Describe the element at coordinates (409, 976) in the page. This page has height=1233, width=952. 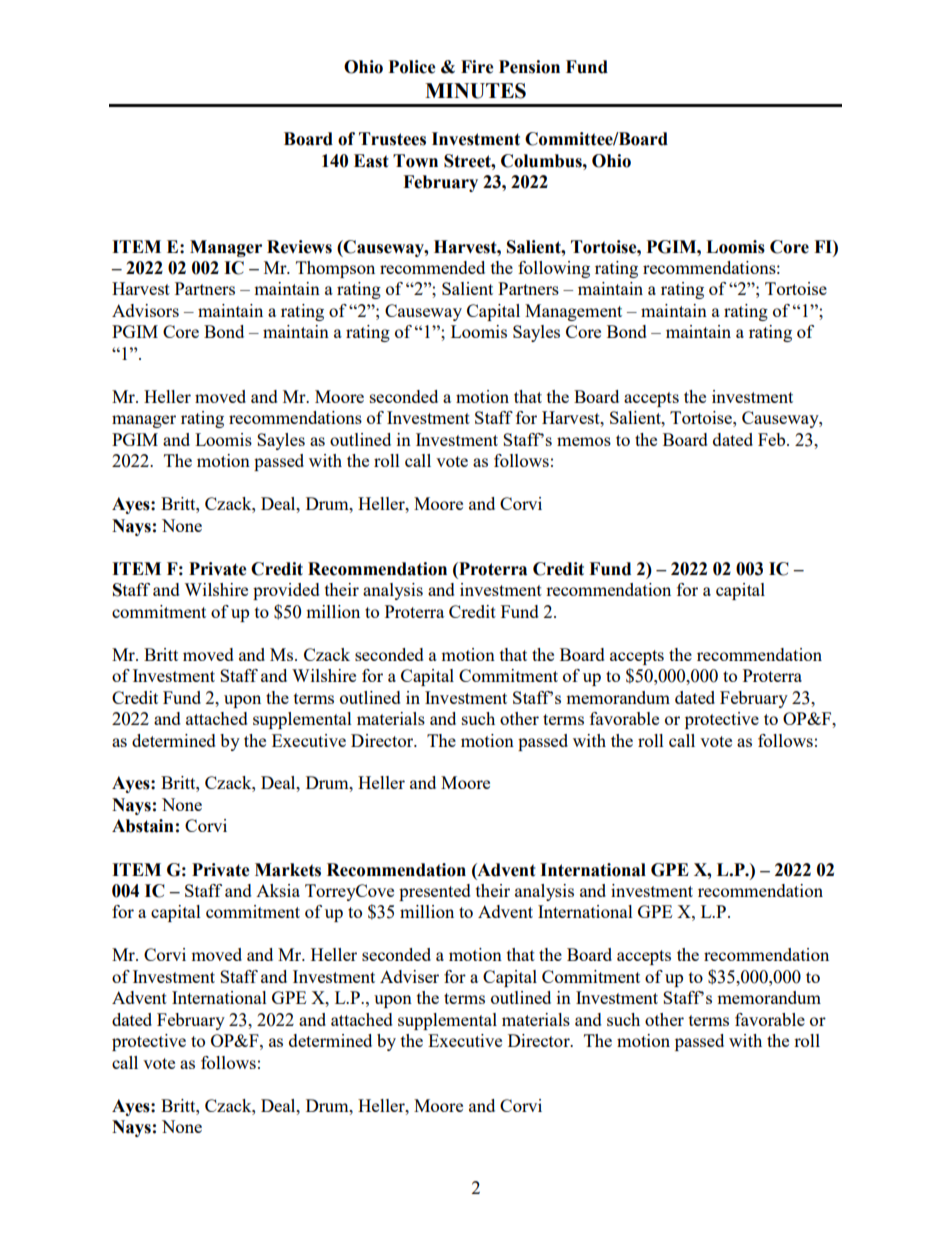
I see `Adviser` at that location.
